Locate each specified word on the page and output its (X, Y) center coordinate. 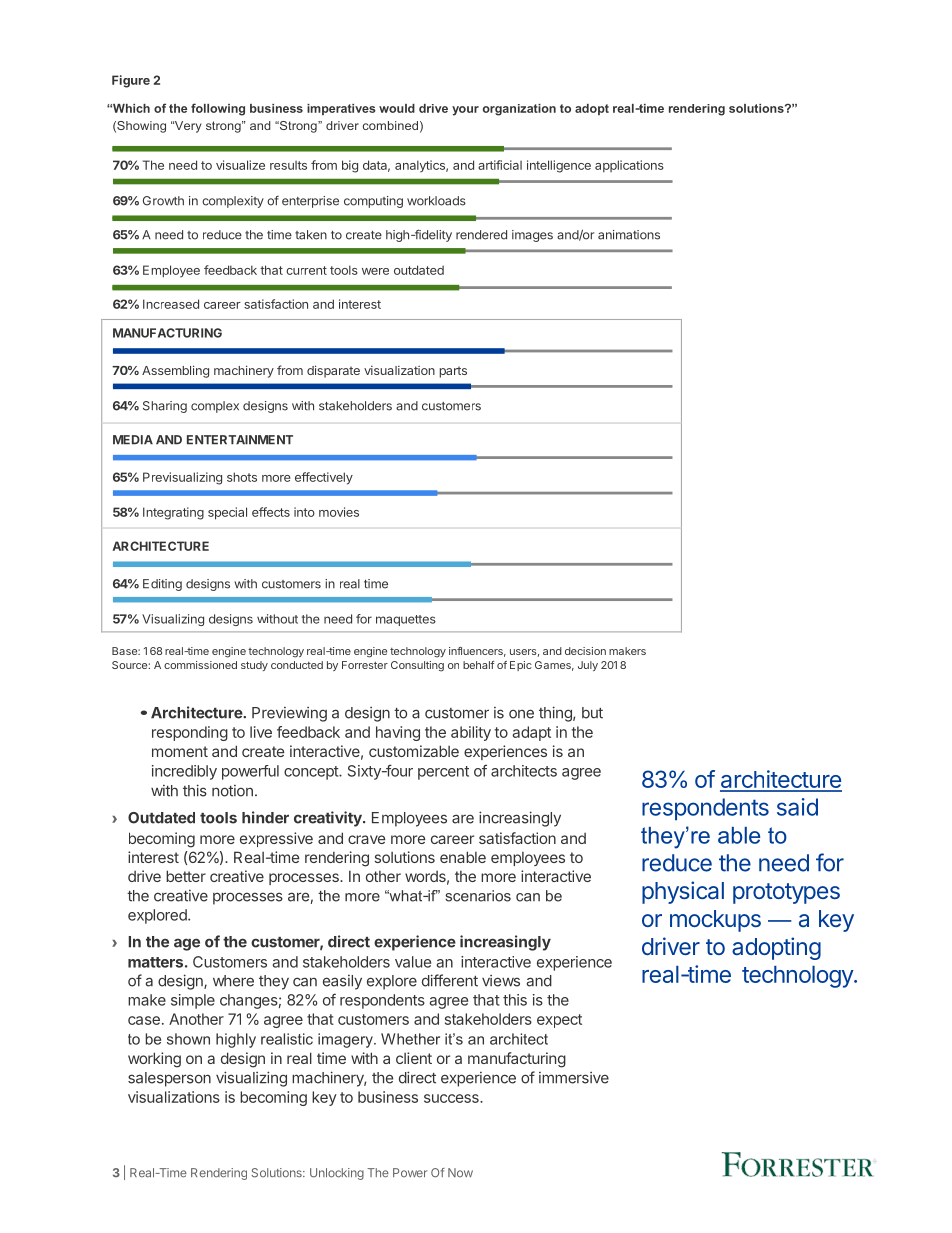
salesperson (169, 1079)
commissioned (200, 665)
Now (460, 1172)
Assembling (175, 371)
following (218, 109)
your (465, 111)
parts (453, 372)
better (186, 876)
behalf (478, 665)
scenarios (478, 896)
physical (683, 892)
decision (585, 651)
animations (629, 235)
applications (629, 166)
